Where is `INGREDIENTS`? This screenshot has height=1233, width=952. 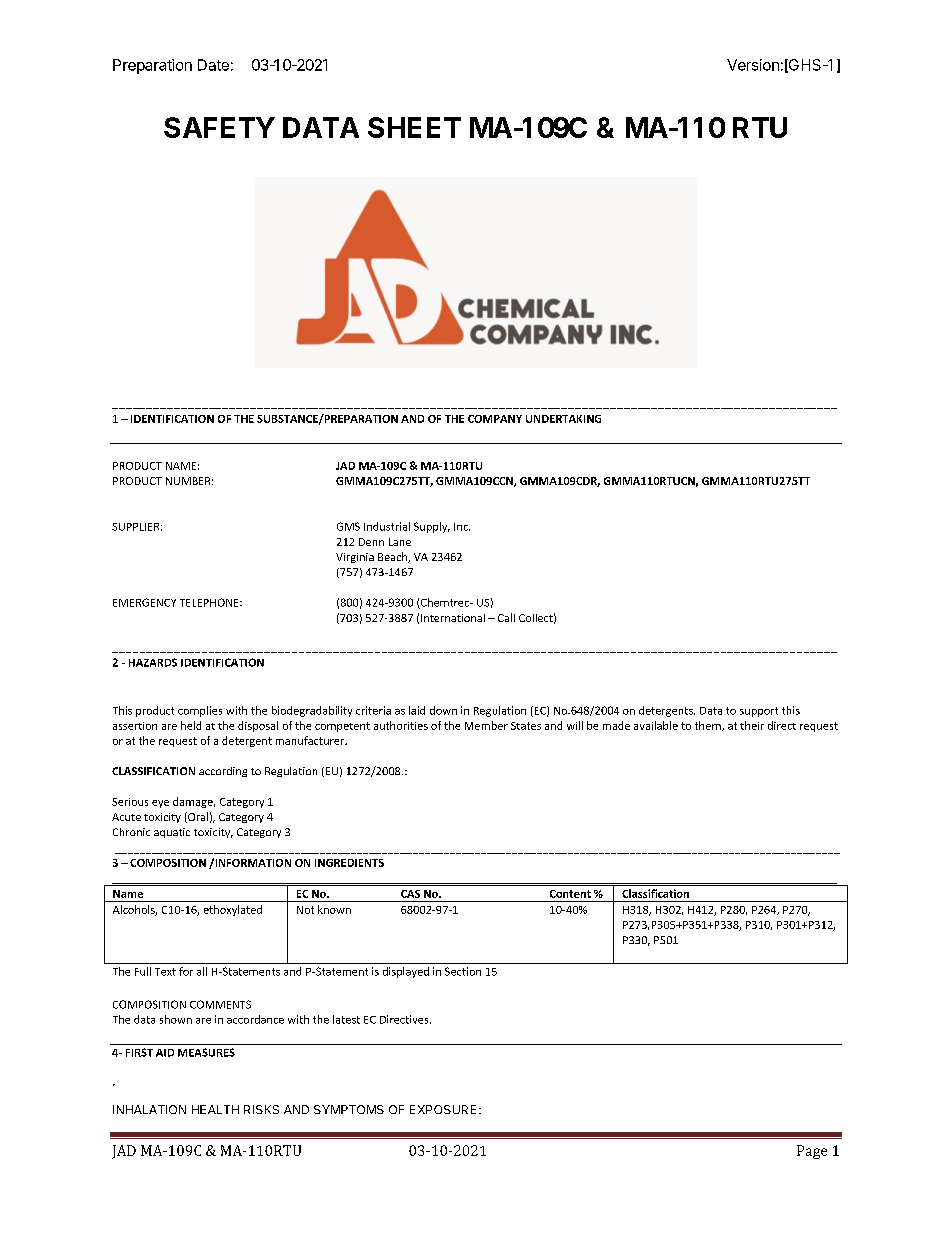 INGREDIENTS is located at coordinates (349, 863).
